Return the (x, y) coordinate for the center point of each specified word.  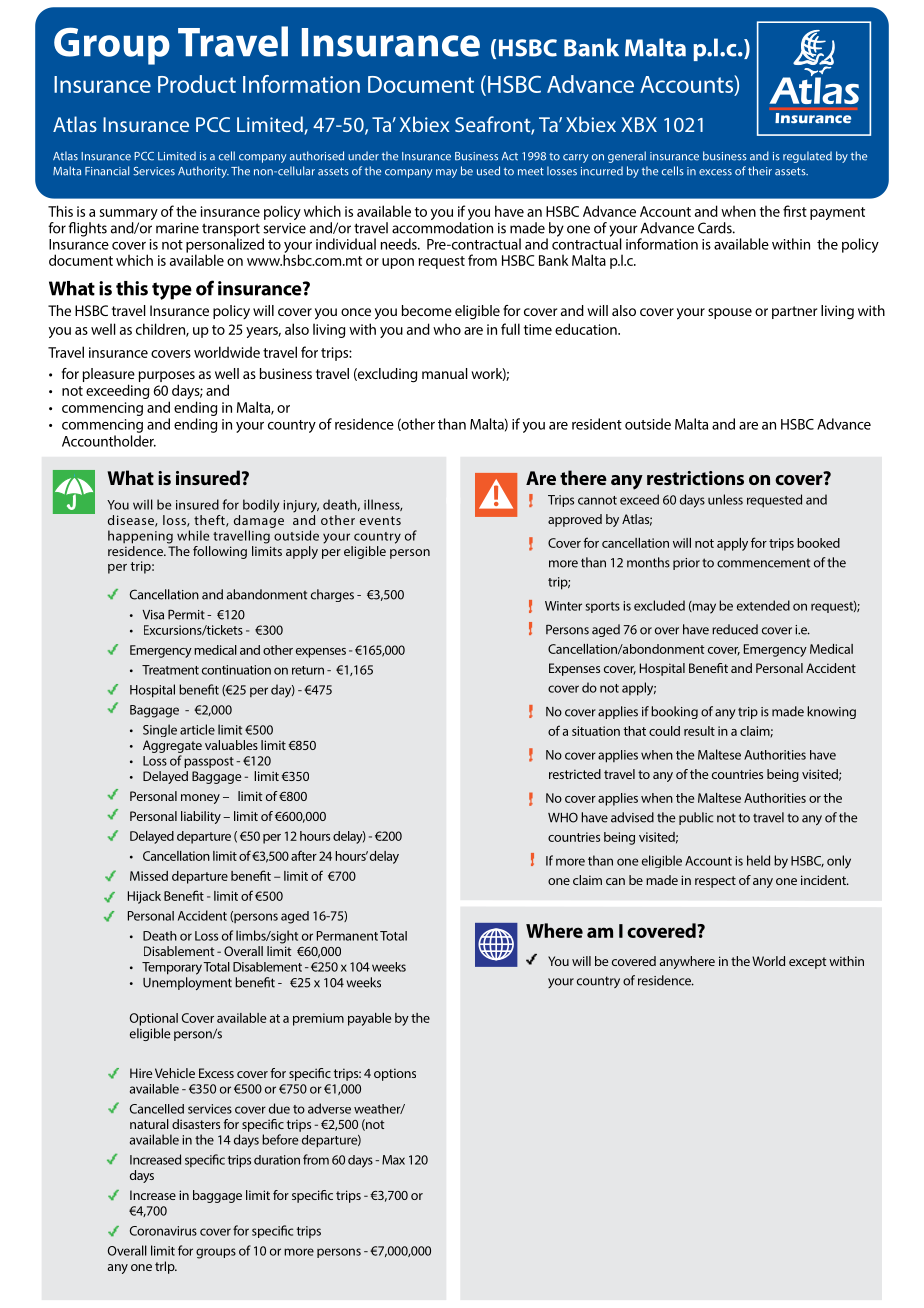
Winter (563, 606)
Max (393, 1160)
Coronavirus (163, 1231)
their (760, 171)
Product (197, 84)
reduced (735, 629)
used (488, 171)
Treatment (170, 670)
